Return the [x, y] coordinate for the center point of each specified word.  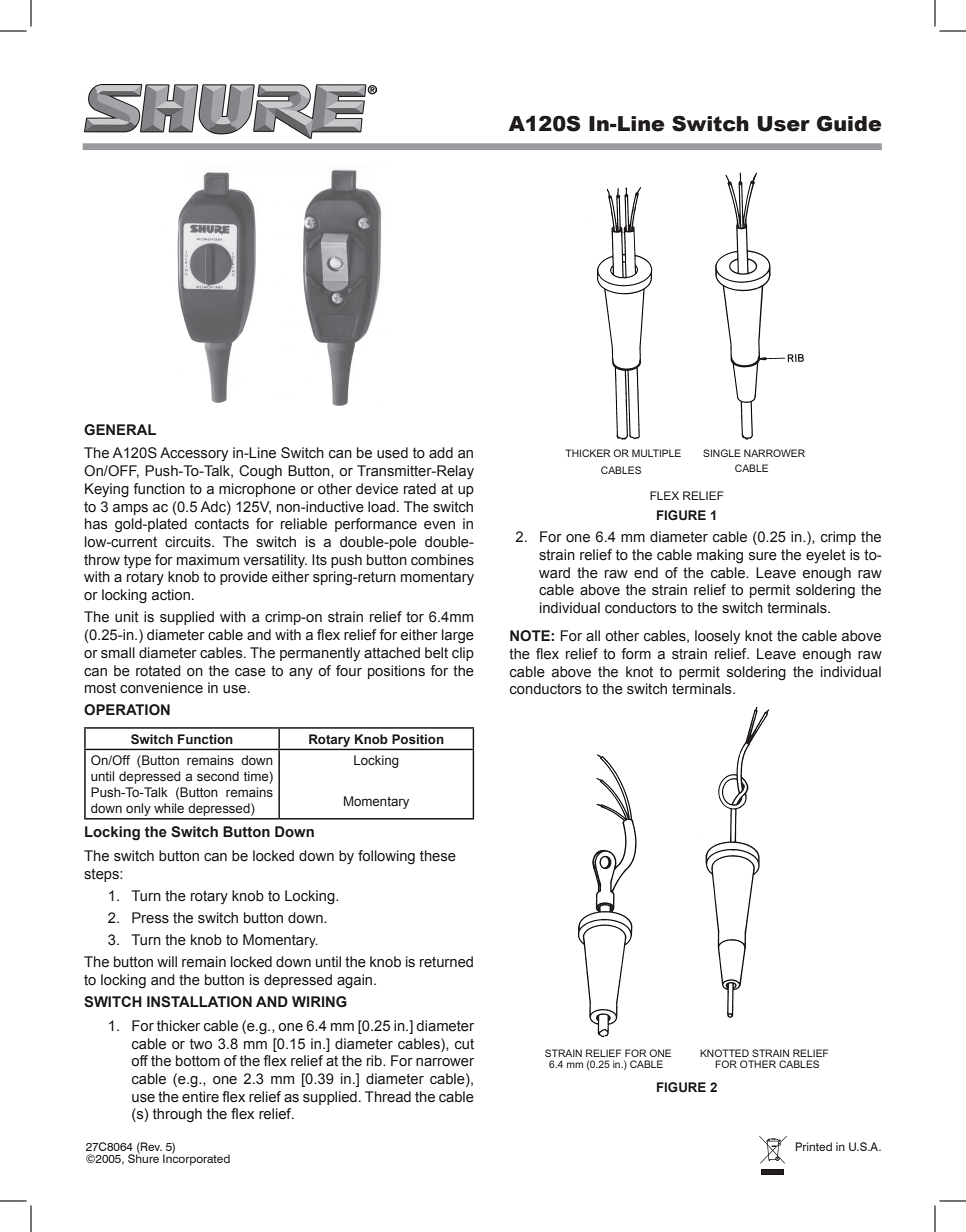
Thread [388, 1097]
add [441, 453]
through [177, 1115]
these [438, 856]
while [169, 808]
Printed [814, 1146]
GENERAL [120, 430]
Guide [849, 124]
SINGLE [722, 453]
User [783, 124]
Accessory [194, 454]
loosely [717, 637]
